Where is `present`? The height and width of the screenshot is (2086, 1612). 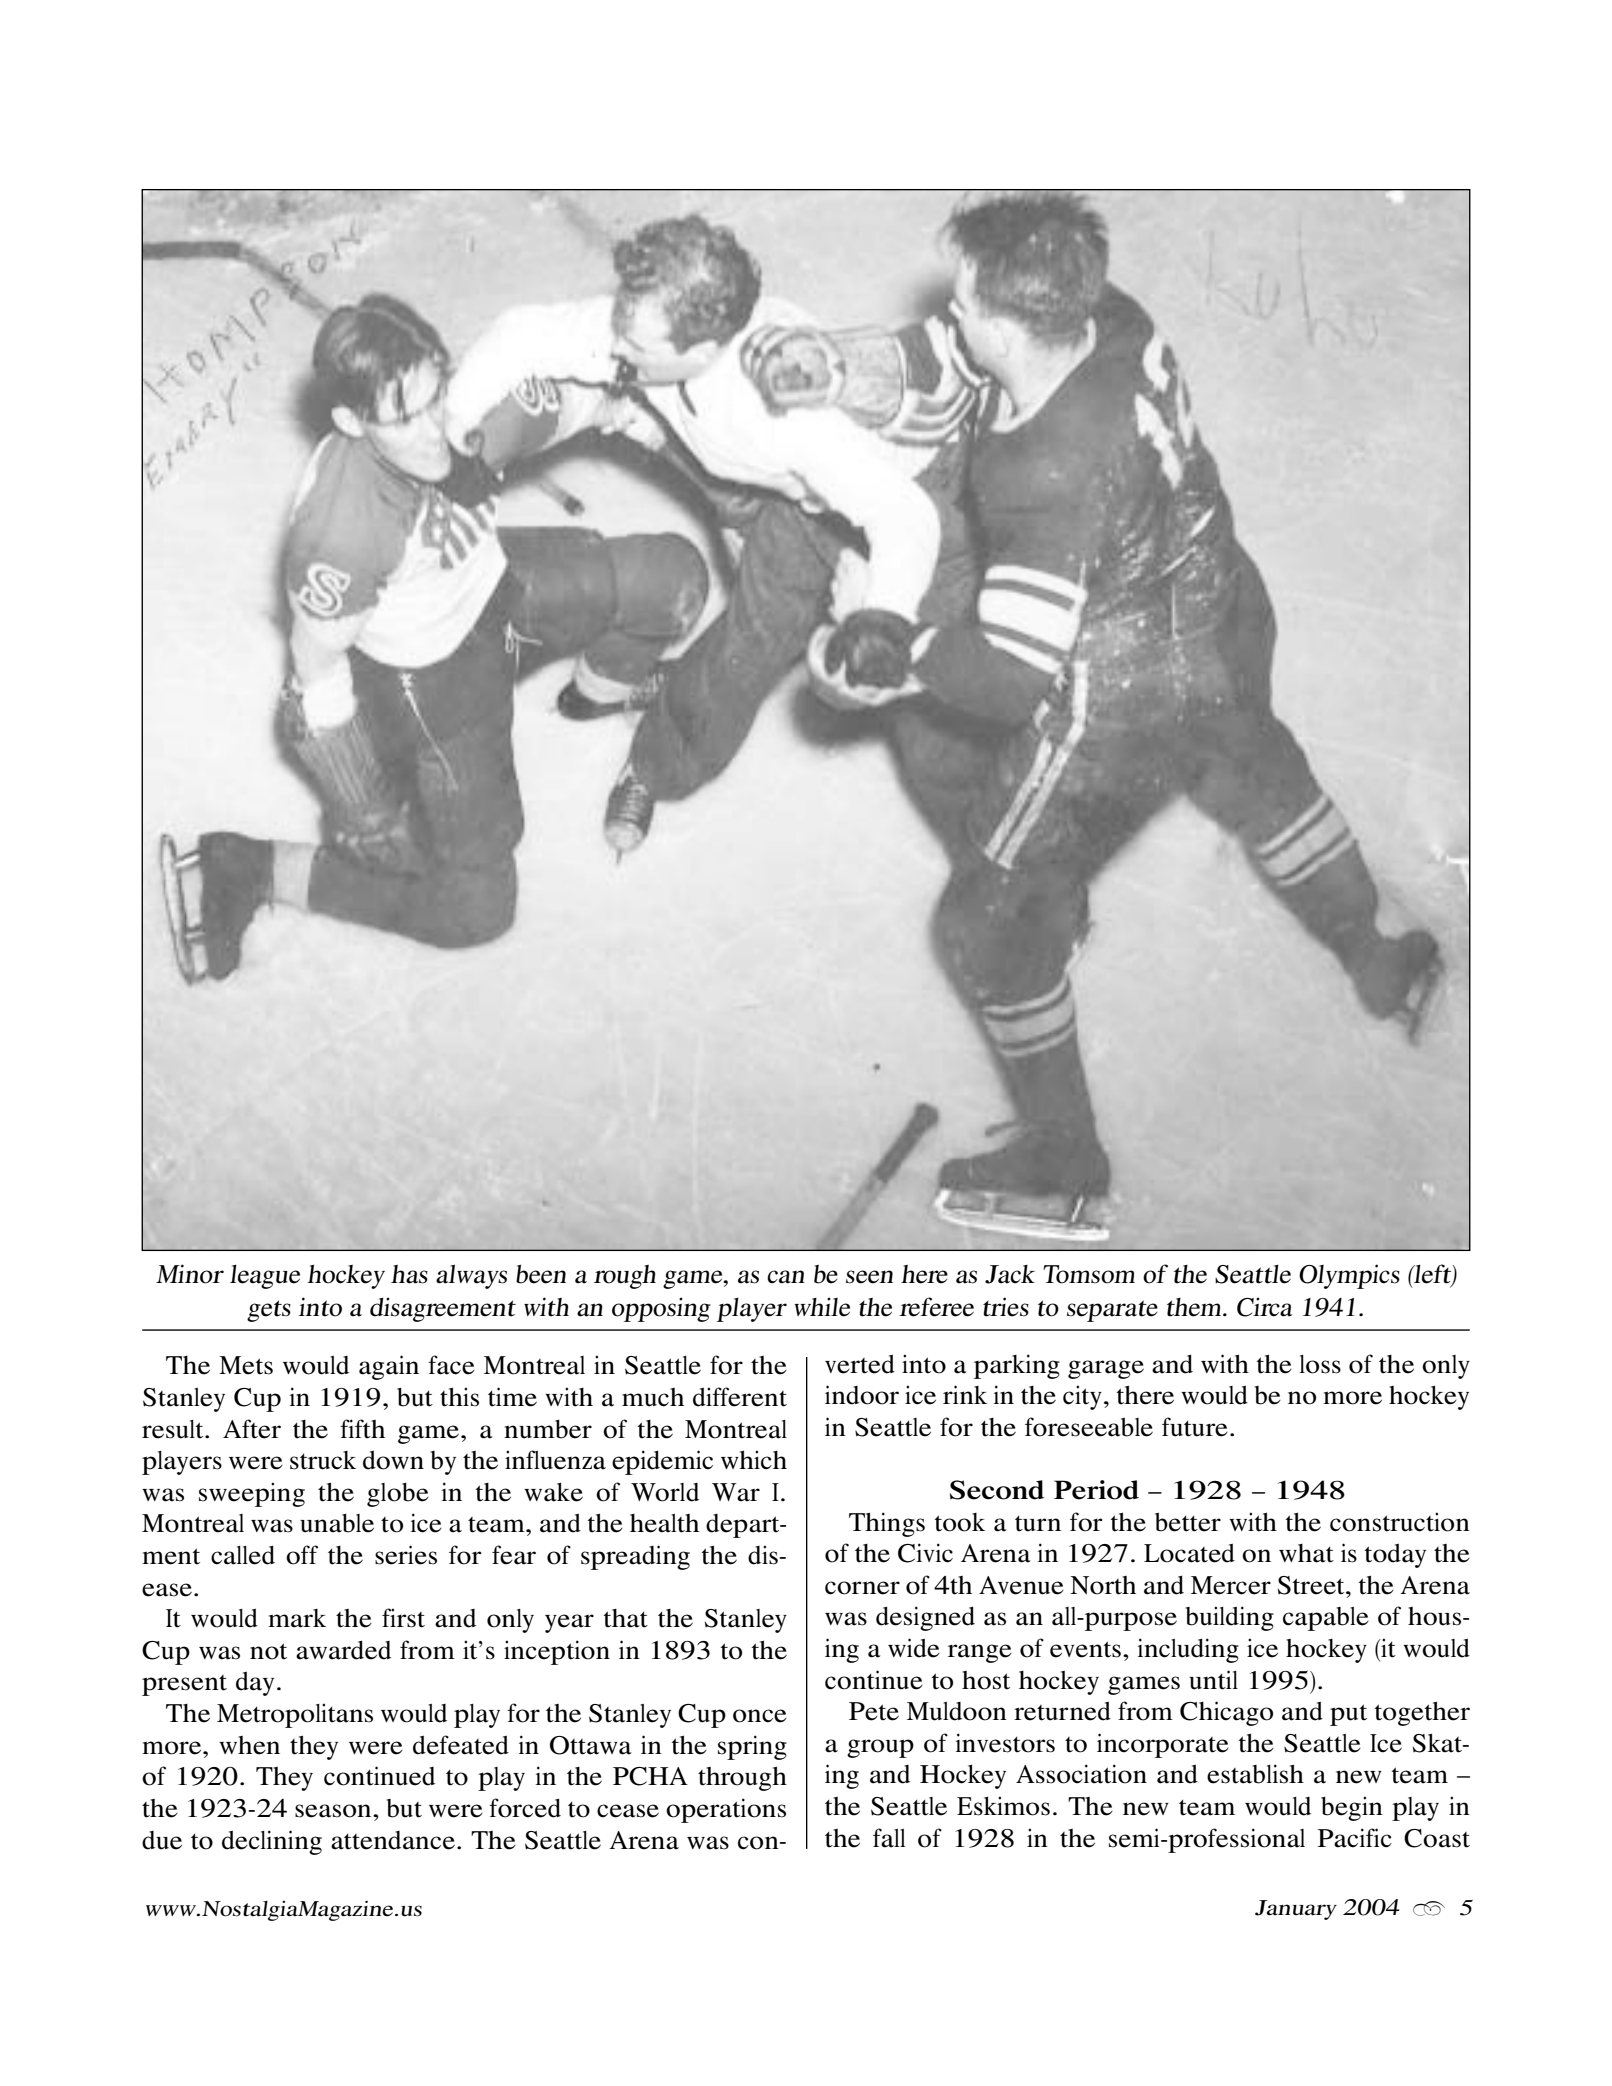 present is located at coordinates (184, 1685).
